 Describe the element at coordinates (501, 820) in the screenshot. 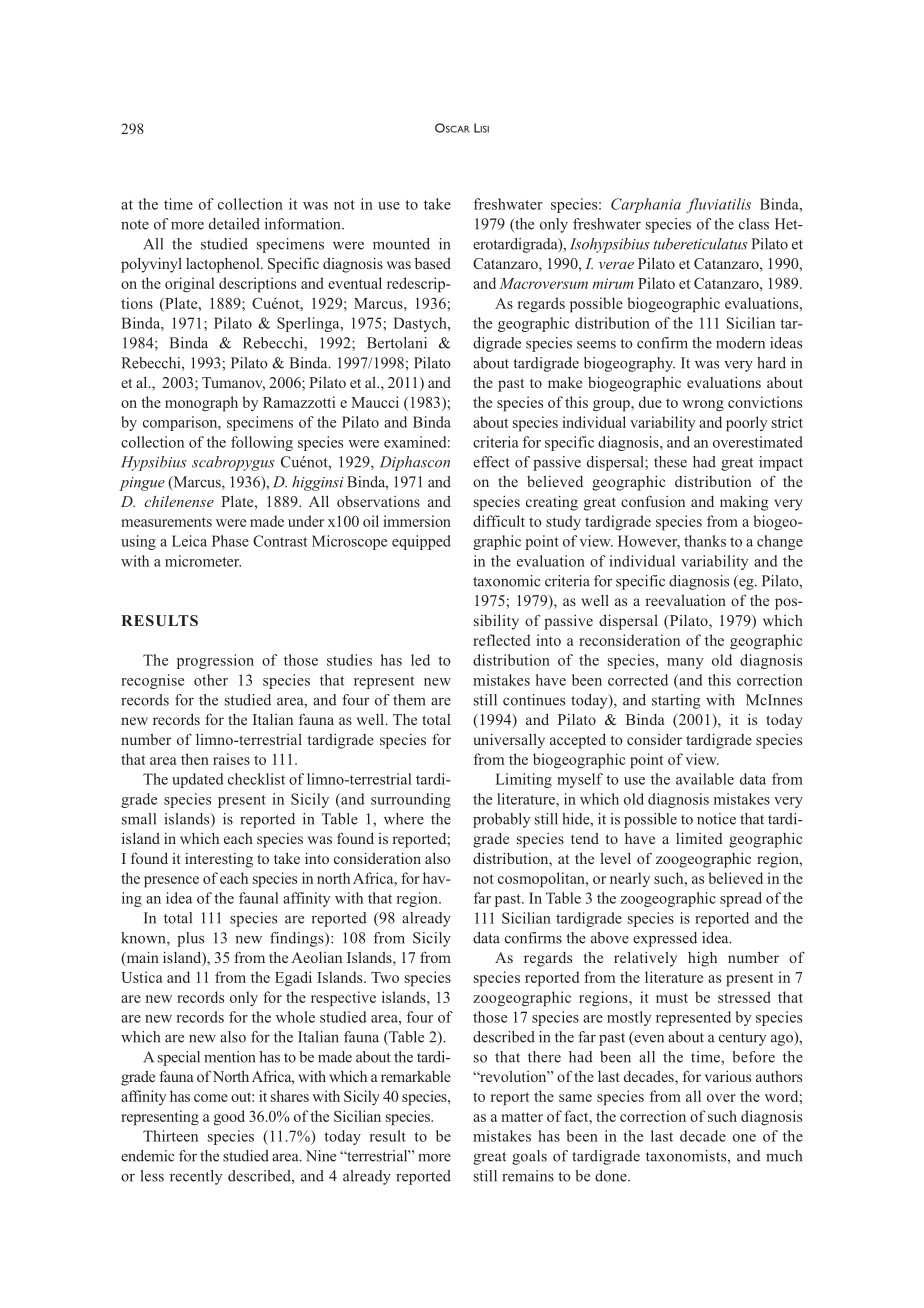

I see `probably` at that location.
